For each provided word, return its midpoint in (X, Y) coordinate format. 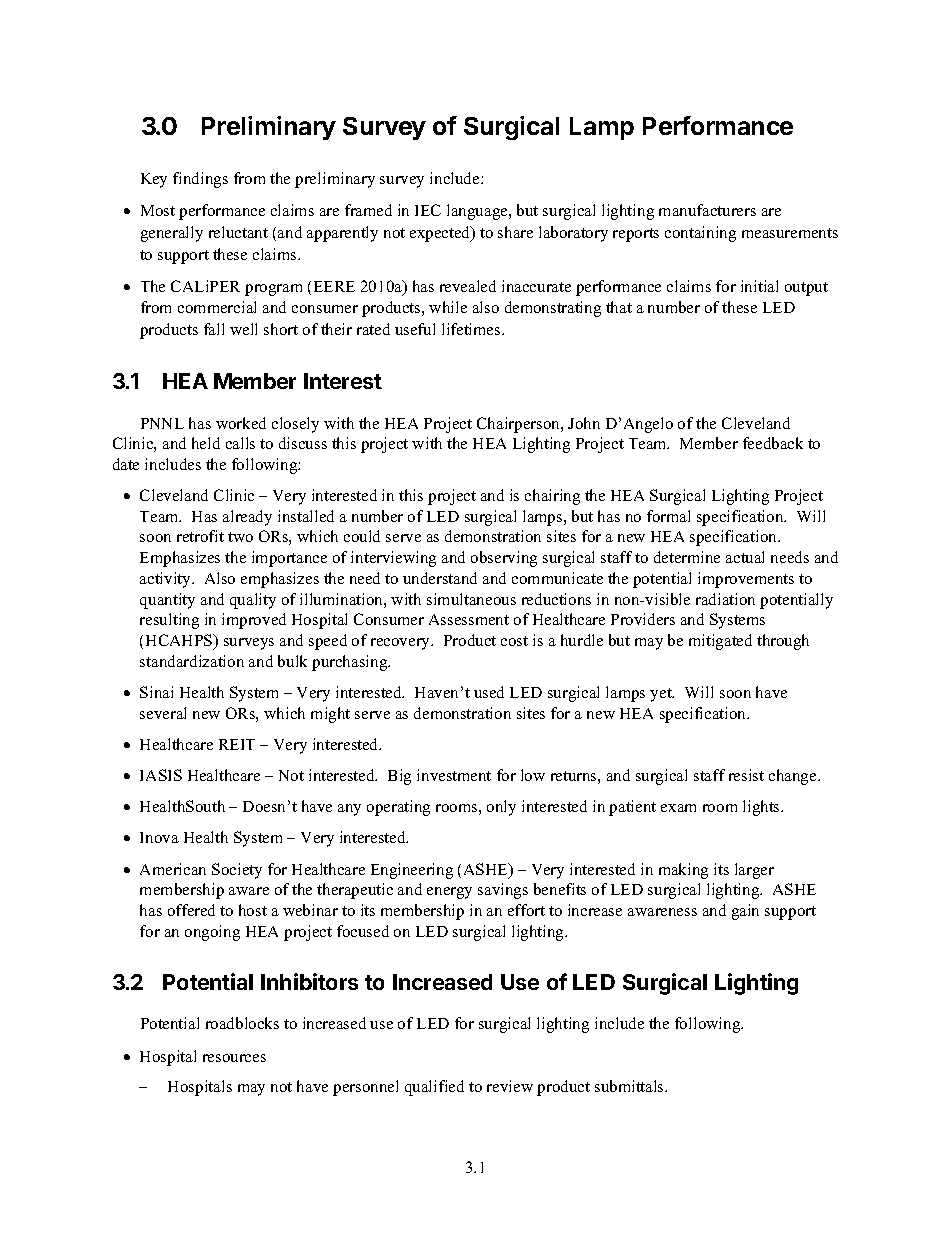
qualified (434, 1088)
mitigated (720, 642)
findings (200, 180)
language (478, 212)
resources (234, 1058)
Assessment (469, 619)
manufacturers (707, 210)
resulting (169, 621)
